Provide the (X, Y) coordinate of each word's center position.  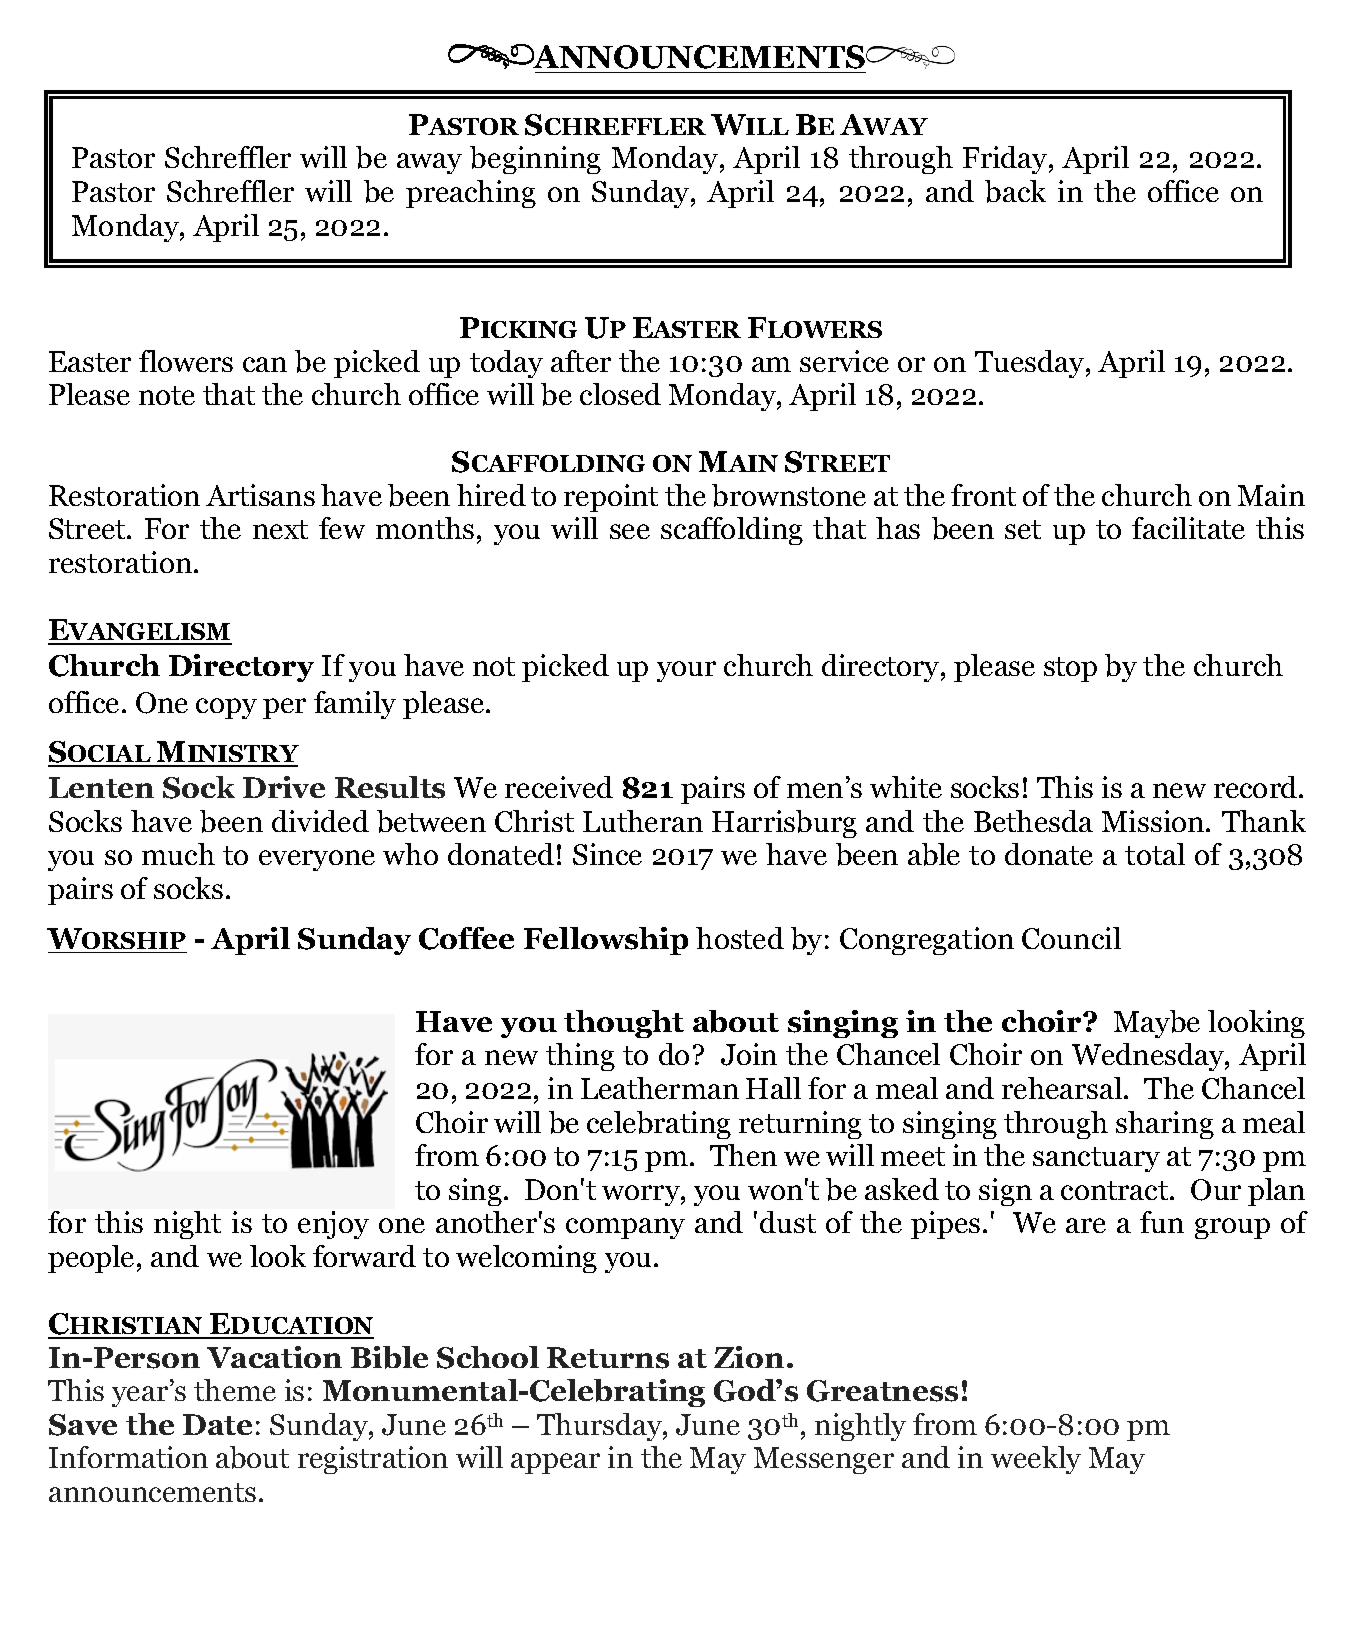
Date (217, 1424)
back (1015, 191)
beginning (535, 160)
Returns (608, 1358)
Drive (284, 787)
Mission (1154, 821)
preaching (471, 194)
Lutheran (643, 821)
